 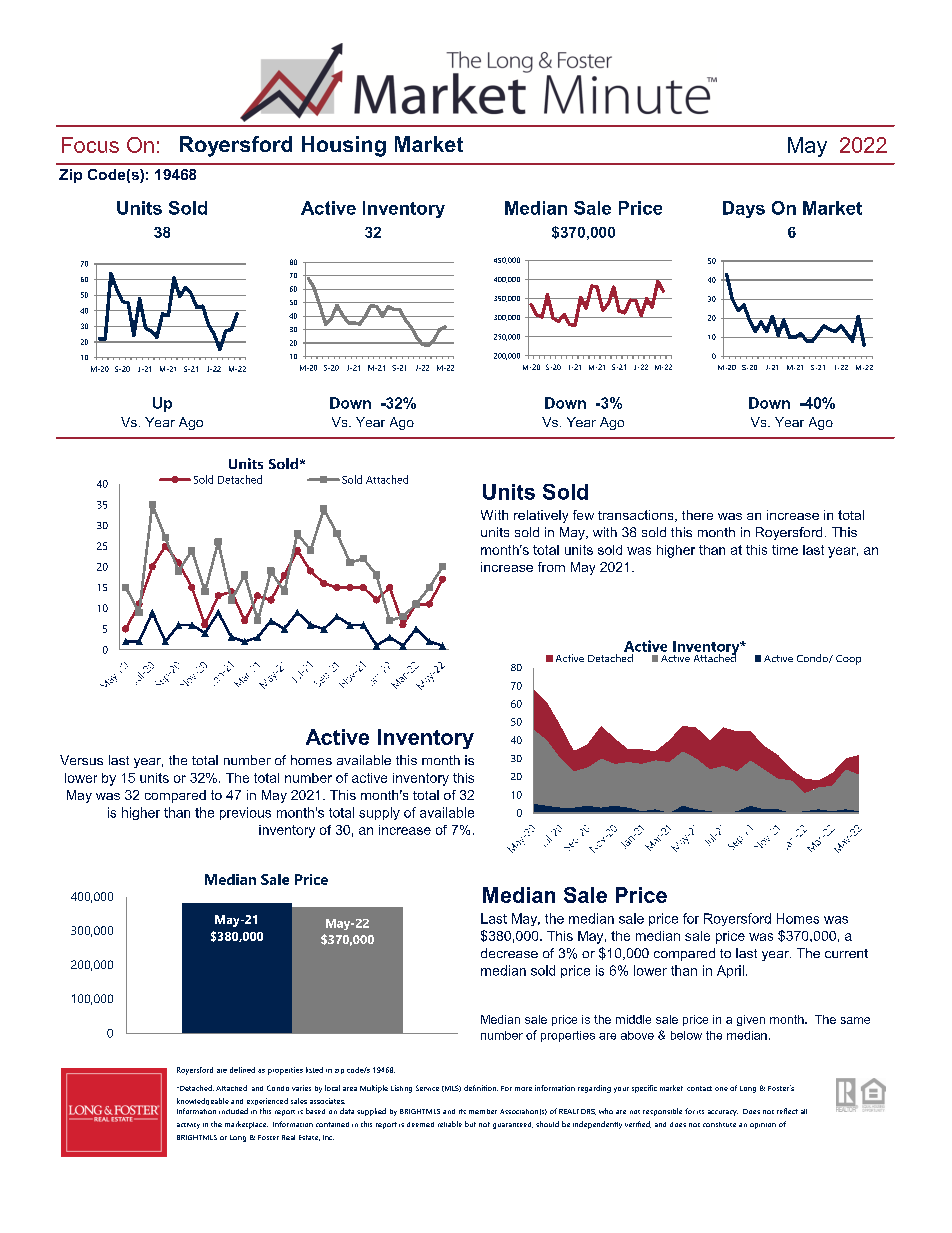 I want to click on from, so click(x=551, y=567).
